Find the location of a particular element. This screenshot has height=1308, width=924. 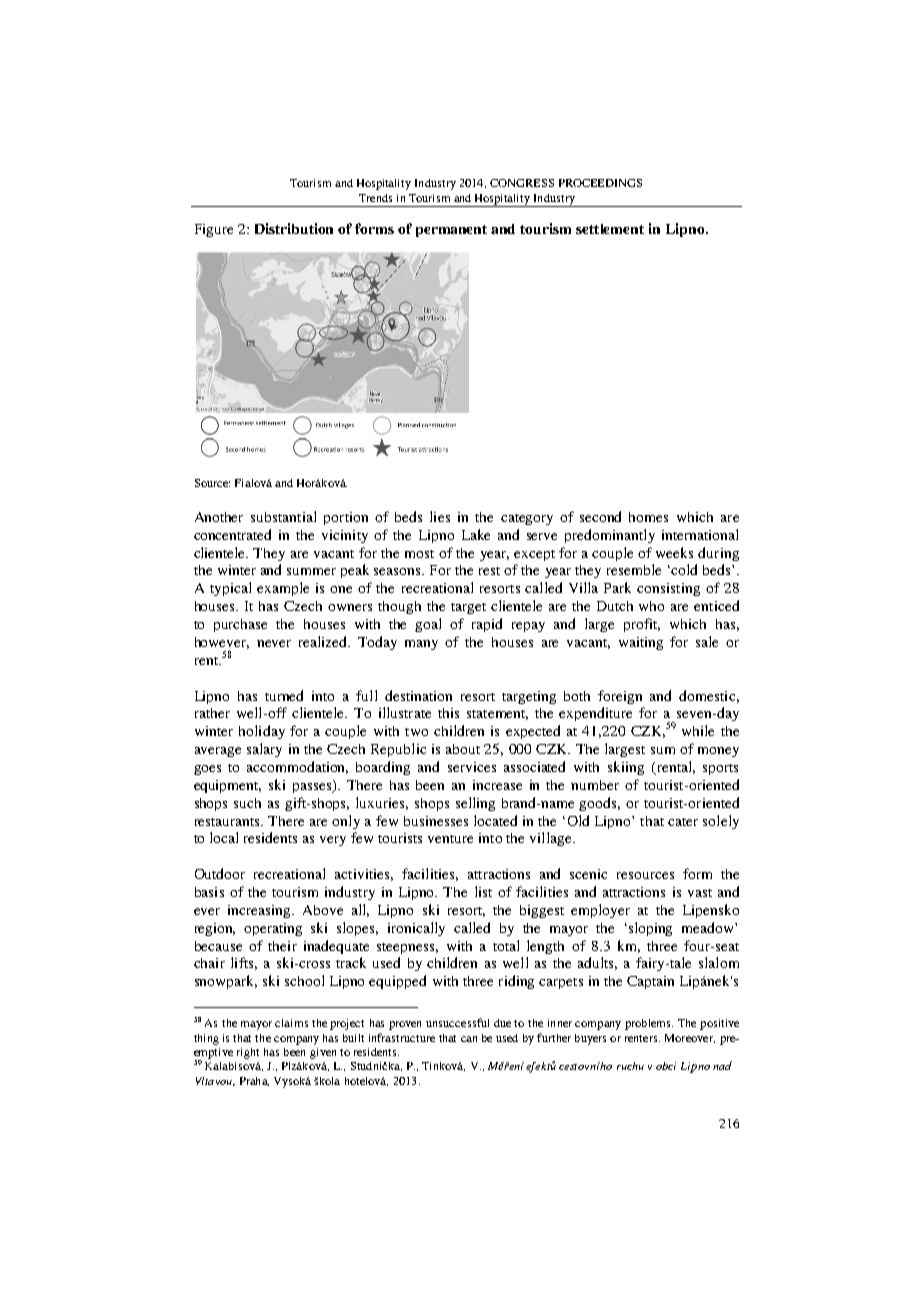

settlement is located at coordinates (610, 229).
